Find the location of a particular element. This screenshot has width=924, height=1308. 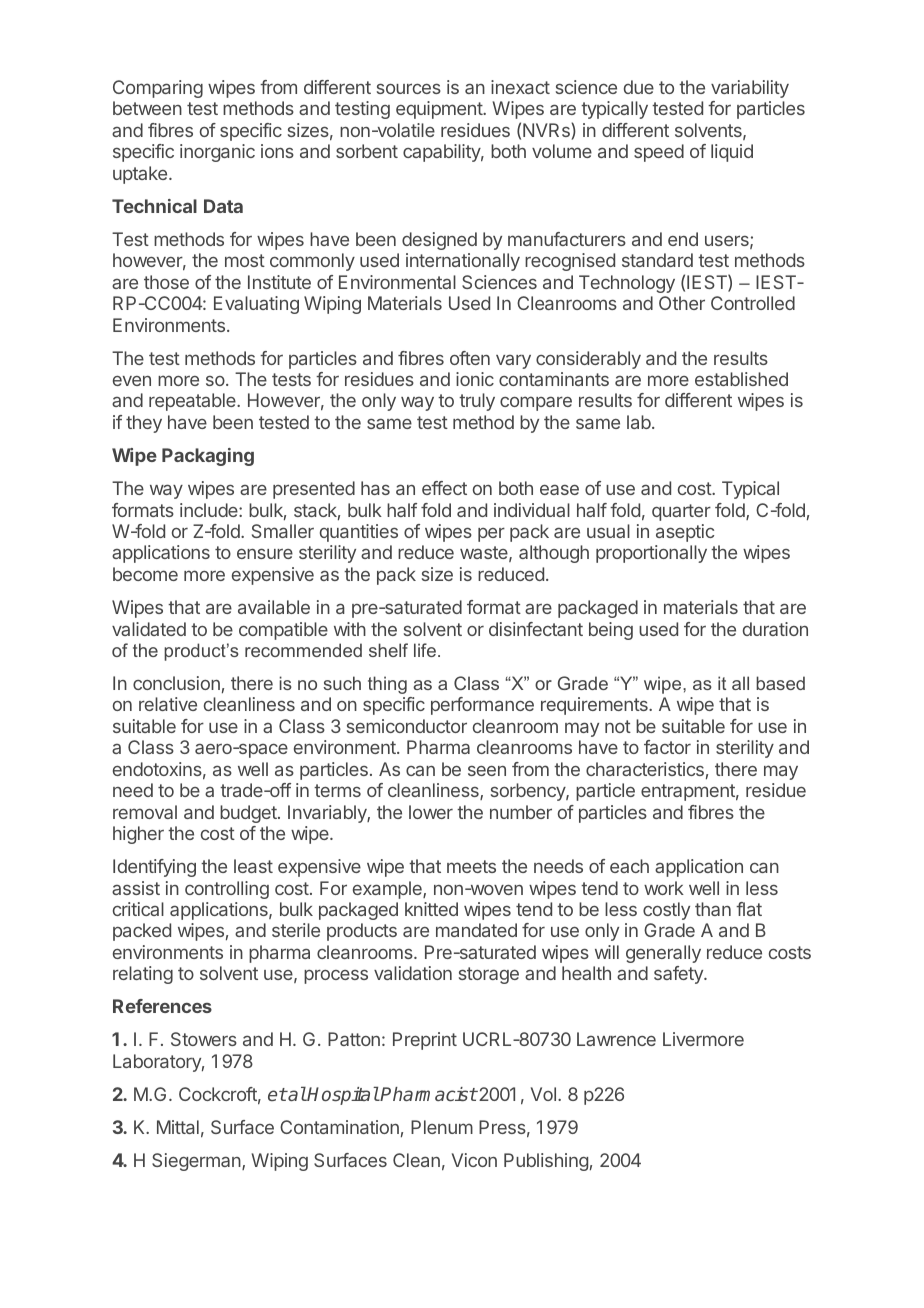

equipment is located at coordinates (440, 110).
